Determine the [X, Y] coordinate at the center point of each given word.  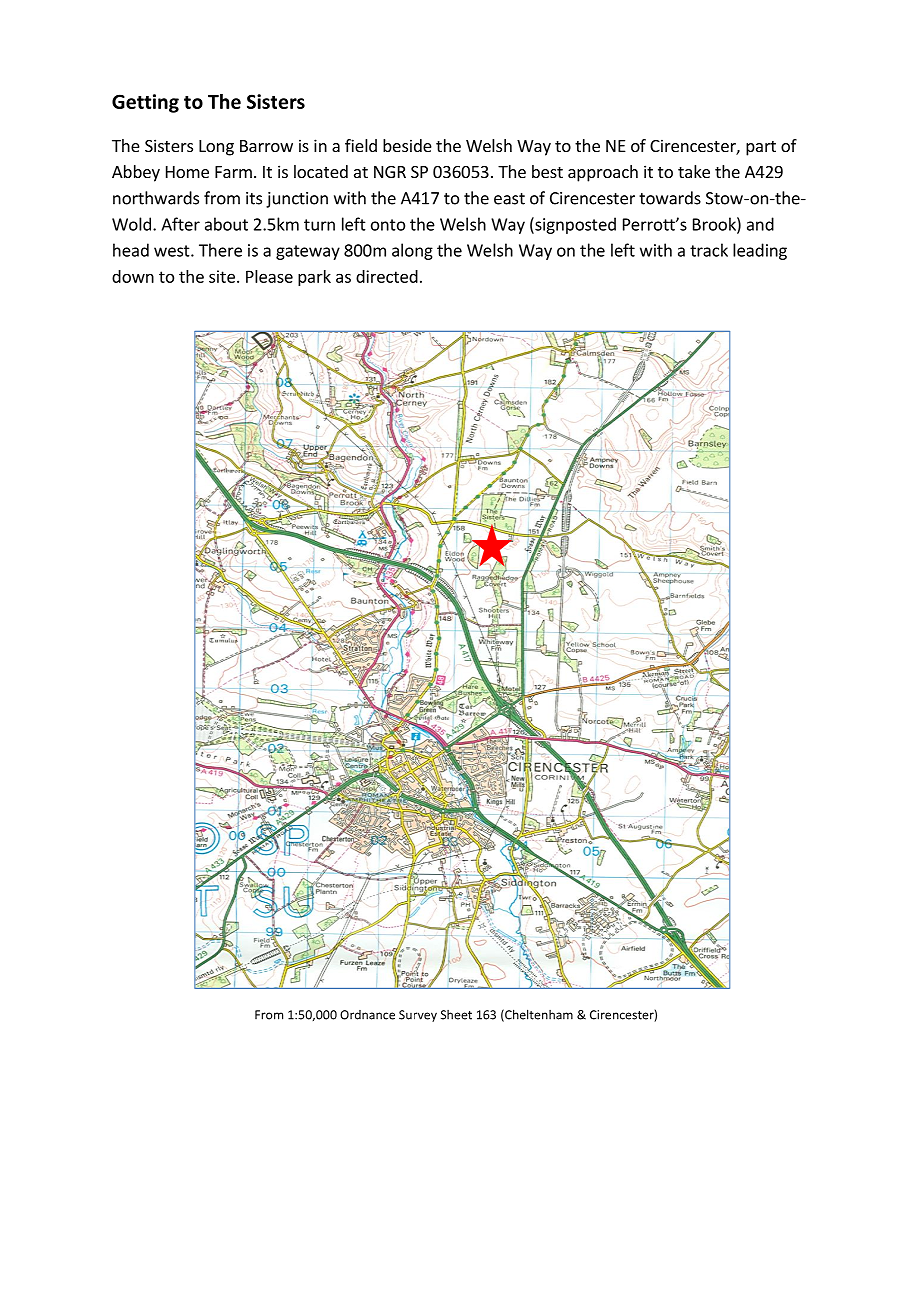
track [709, 250]
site [222, 276]
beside [407, 145]
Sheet [456, 1015]
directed [387, 276]
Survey [418, 1016]
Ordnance [367, 1015]
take [694, 171]
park [314, 278]
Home [187, 172]
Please [269, 276]
